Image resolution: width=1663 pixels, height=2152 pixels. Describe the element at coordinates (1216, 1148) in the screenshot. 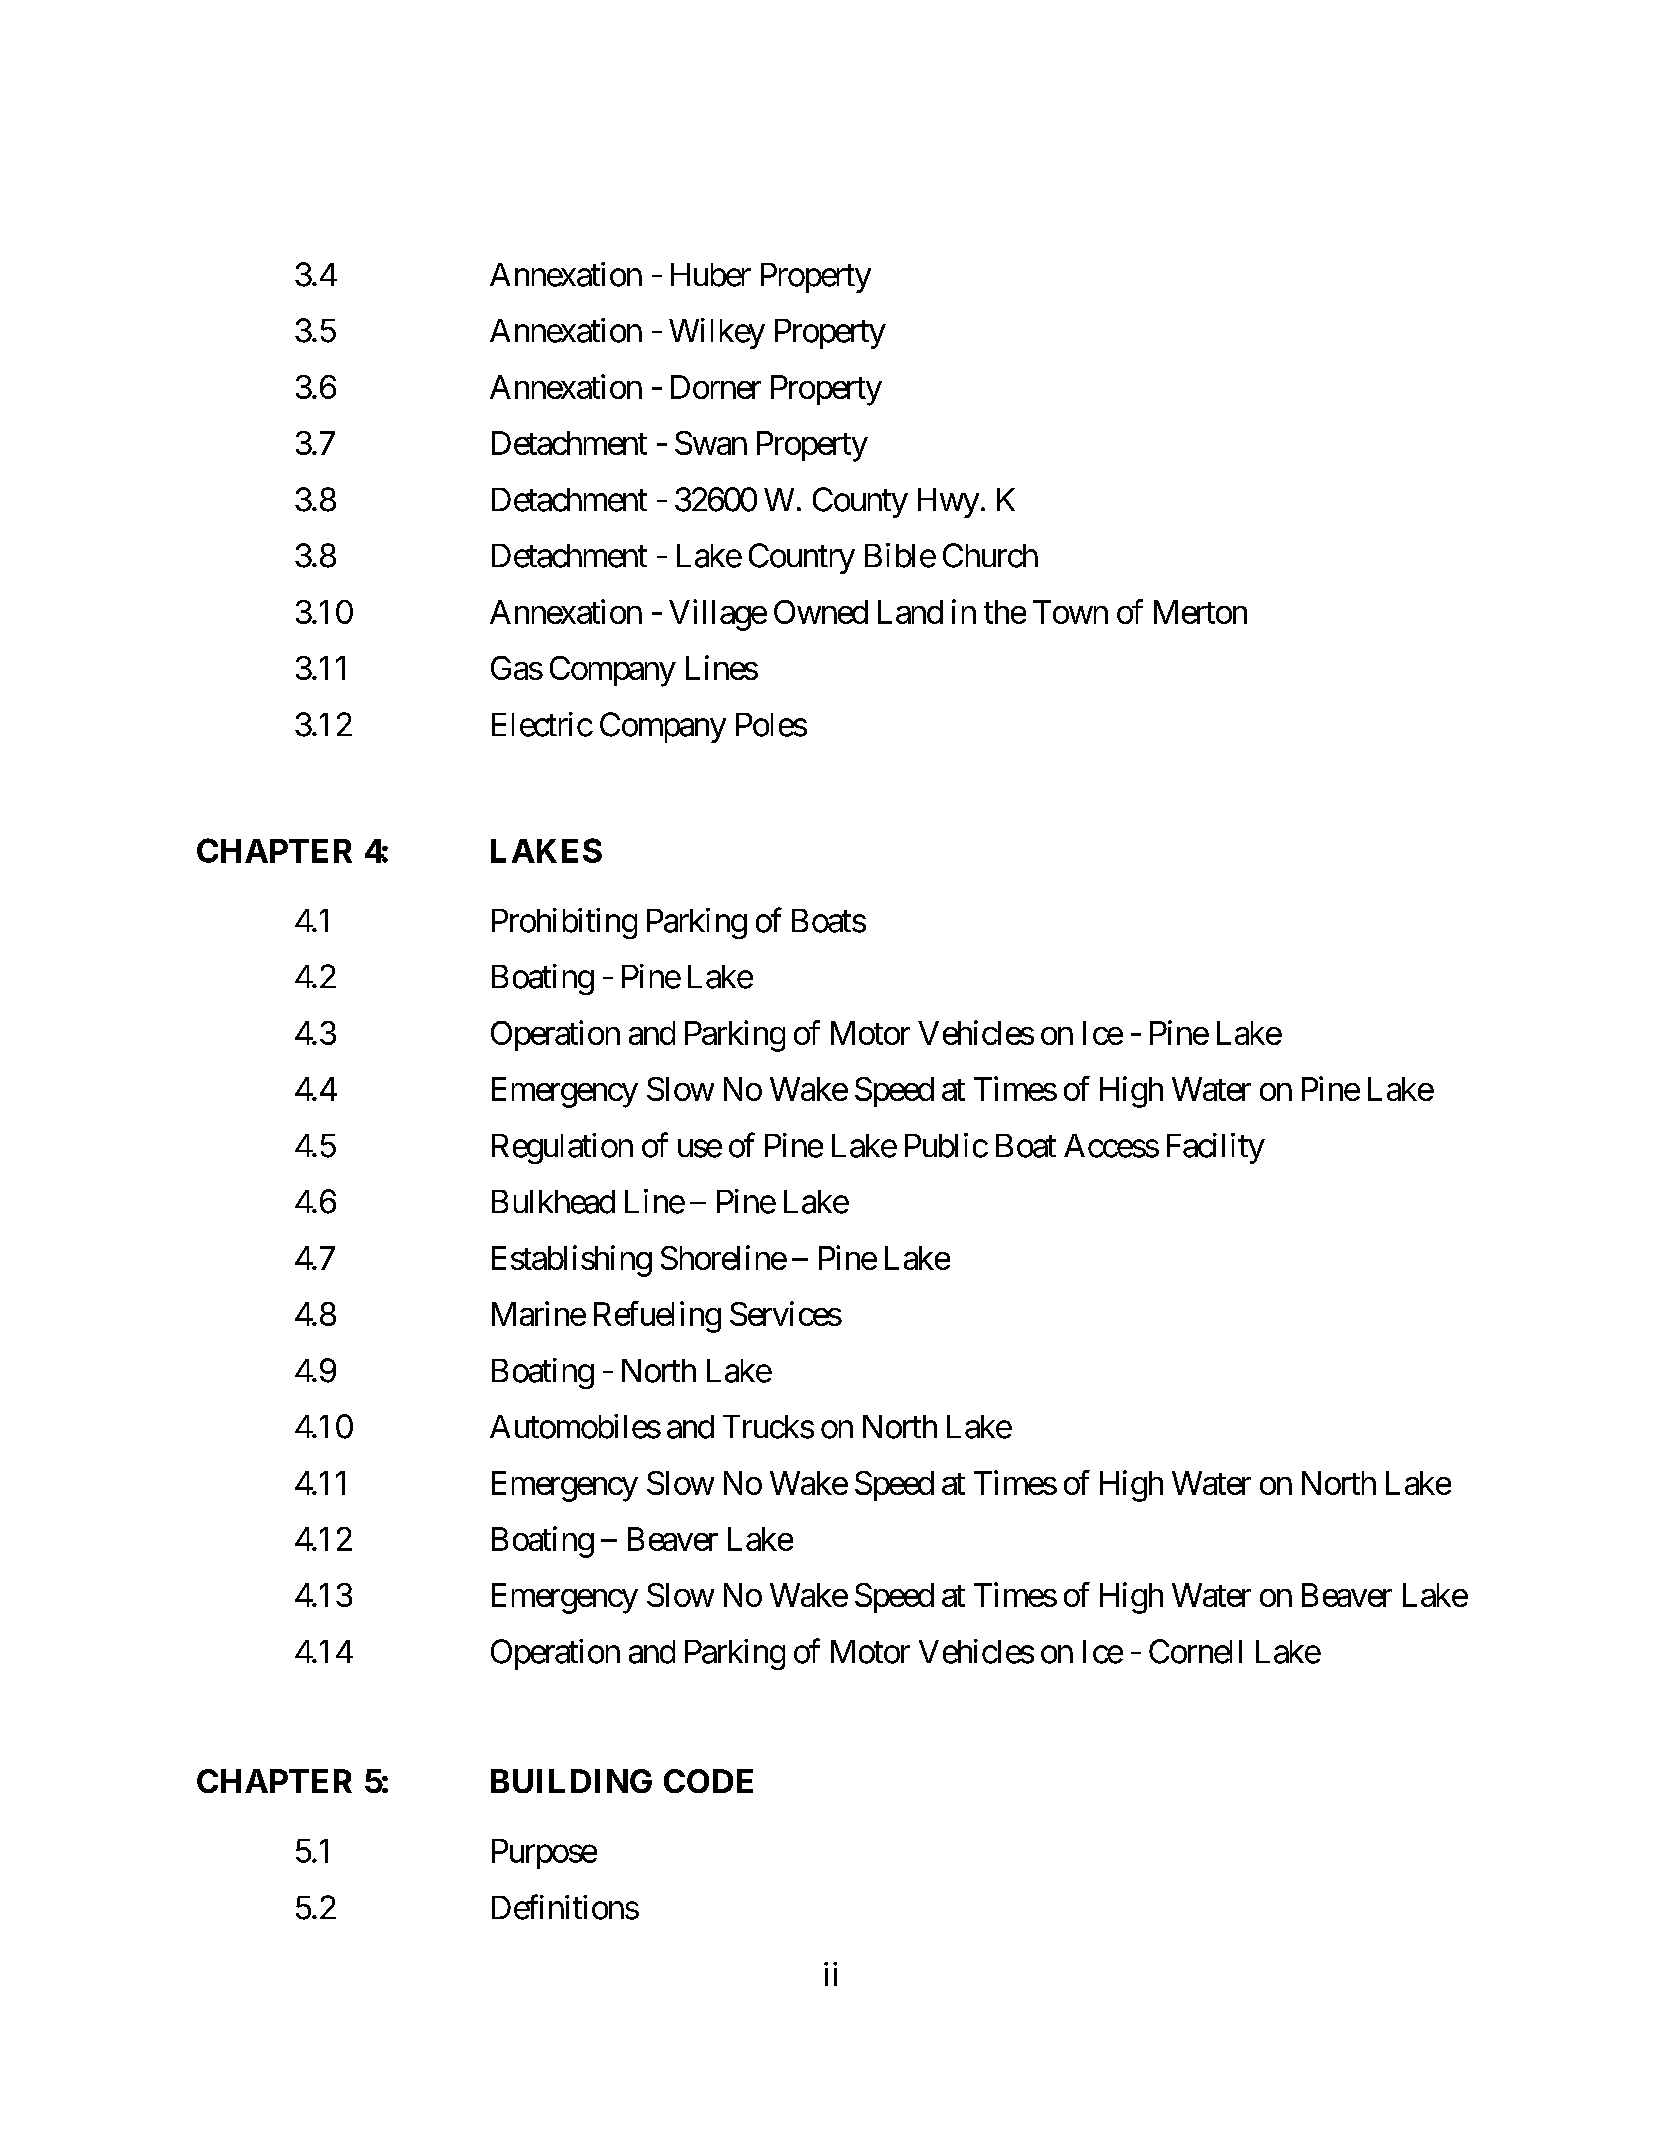

I see `Facility` at that location.
